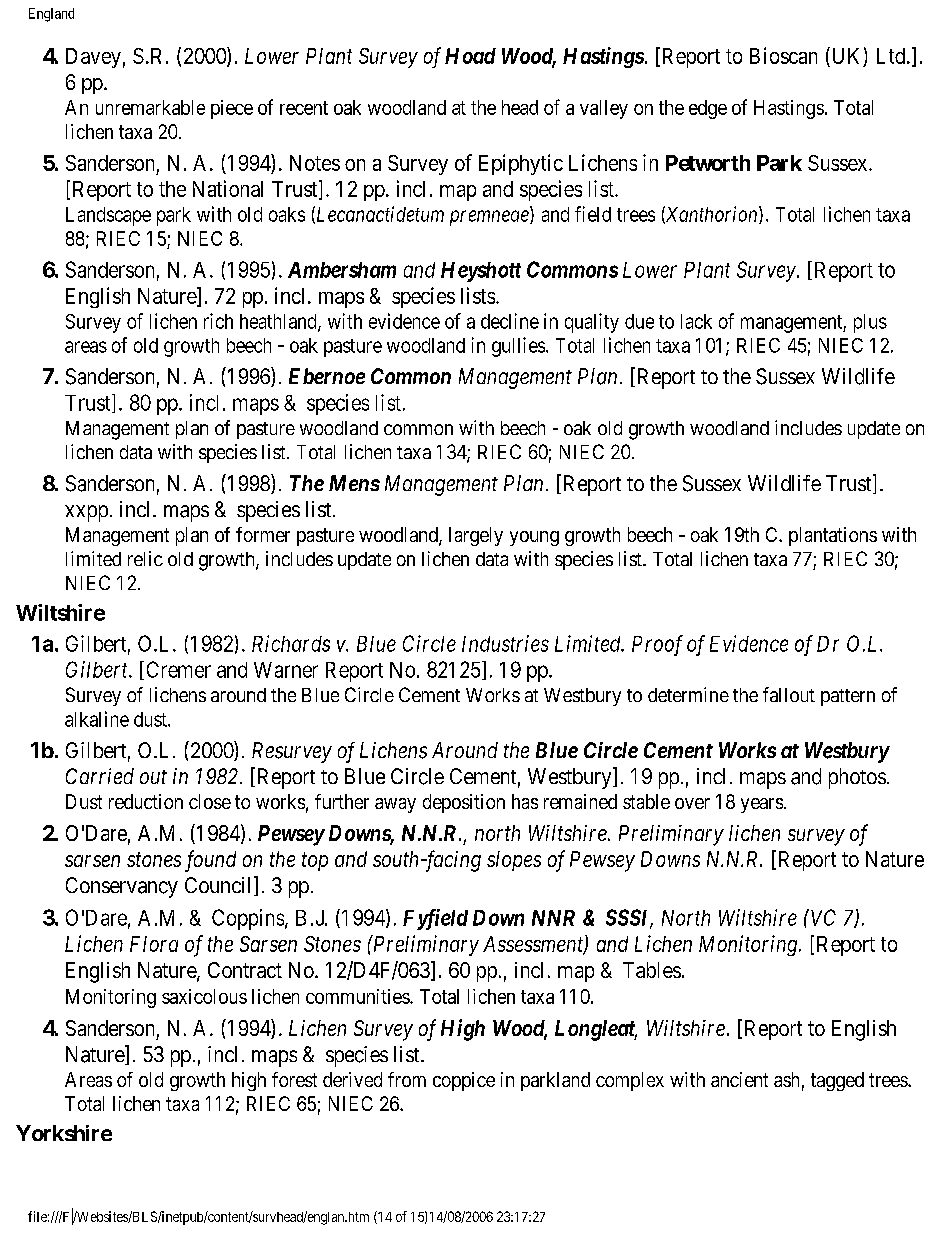 This page has width=952, height=1233. I want to click on years, so click(762, 805).
